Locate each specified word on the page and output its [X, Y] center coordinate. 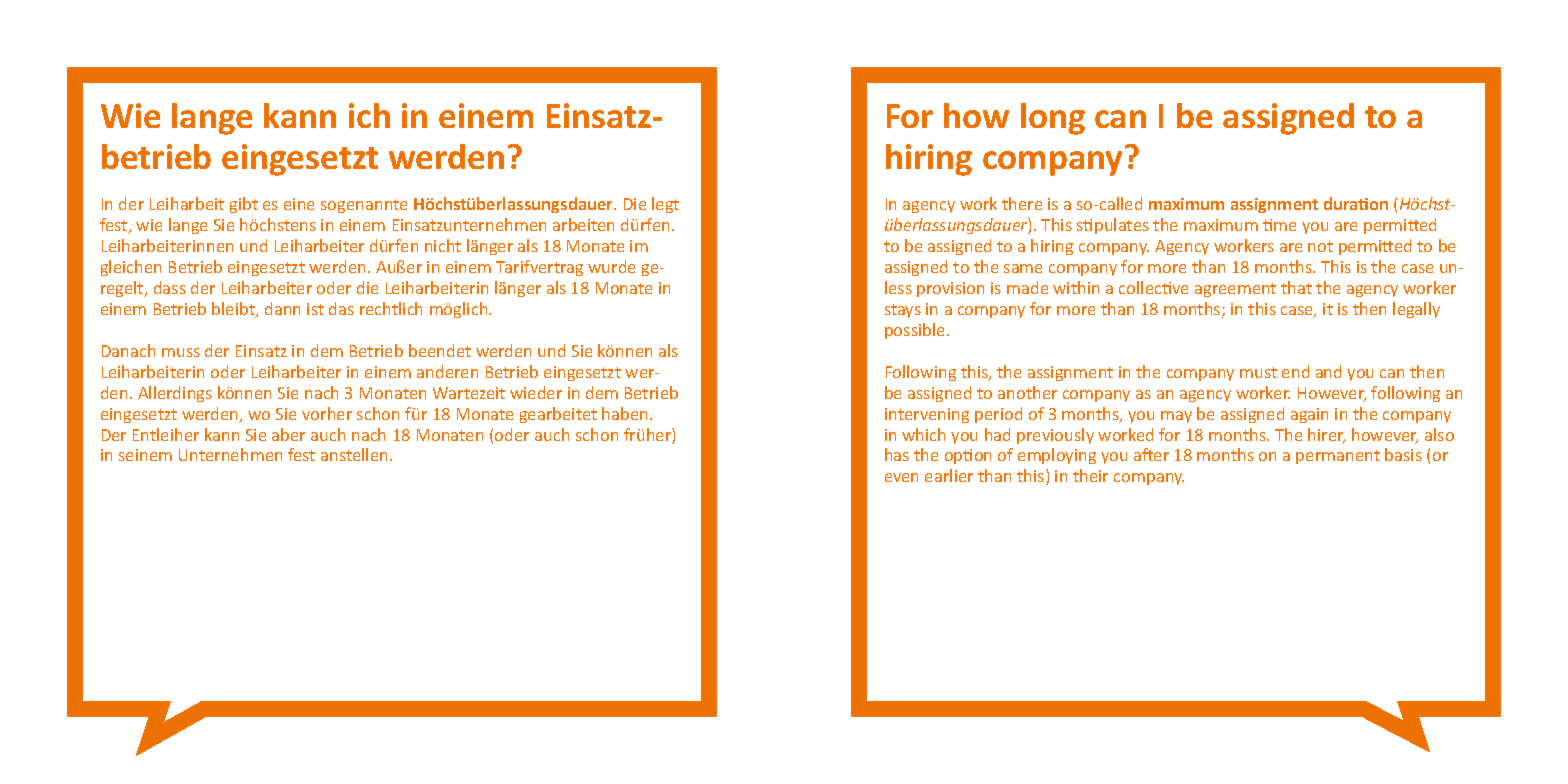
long [1053, 119]
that [1296, 287]
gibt [244, 205]
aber [288, 434]
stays [903, 311]
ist [315, 309]
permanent [1338, 457]
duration [1356, 203]
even [901, 477]
